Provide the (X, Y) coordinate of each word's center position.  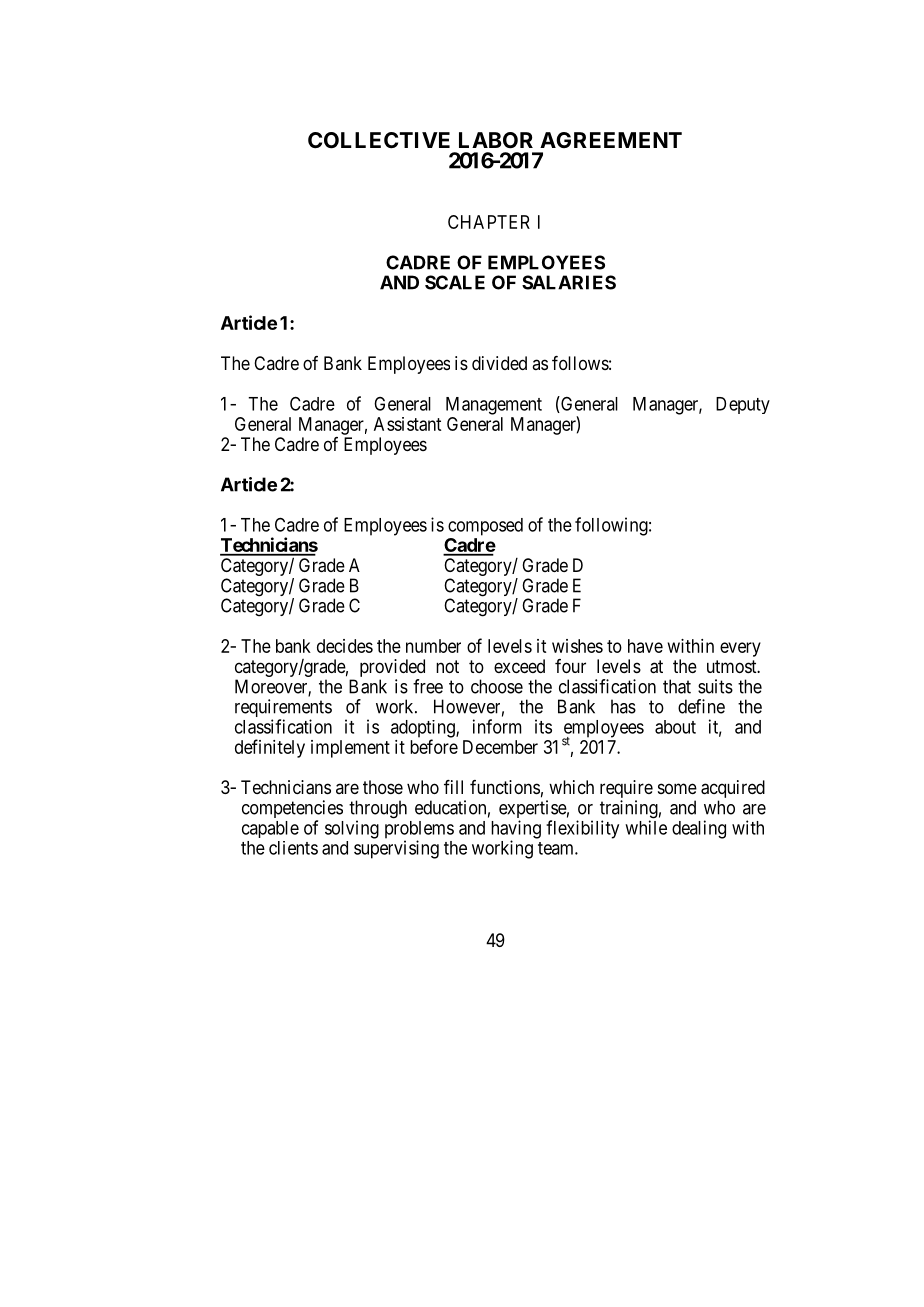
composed (485, 527)
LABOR (496, 140)
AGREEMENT (611, 140)
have (645, 646)
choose (497, 686)
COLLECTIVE (379, 140)
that (677, 686)
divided (499, 363)
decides (345, 646)
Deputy (743, 405)
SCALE (455, 282)
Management (494, 406)
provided (392, 668)
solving (352, 829)
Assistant (407, 424)
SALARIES (569, 282)
